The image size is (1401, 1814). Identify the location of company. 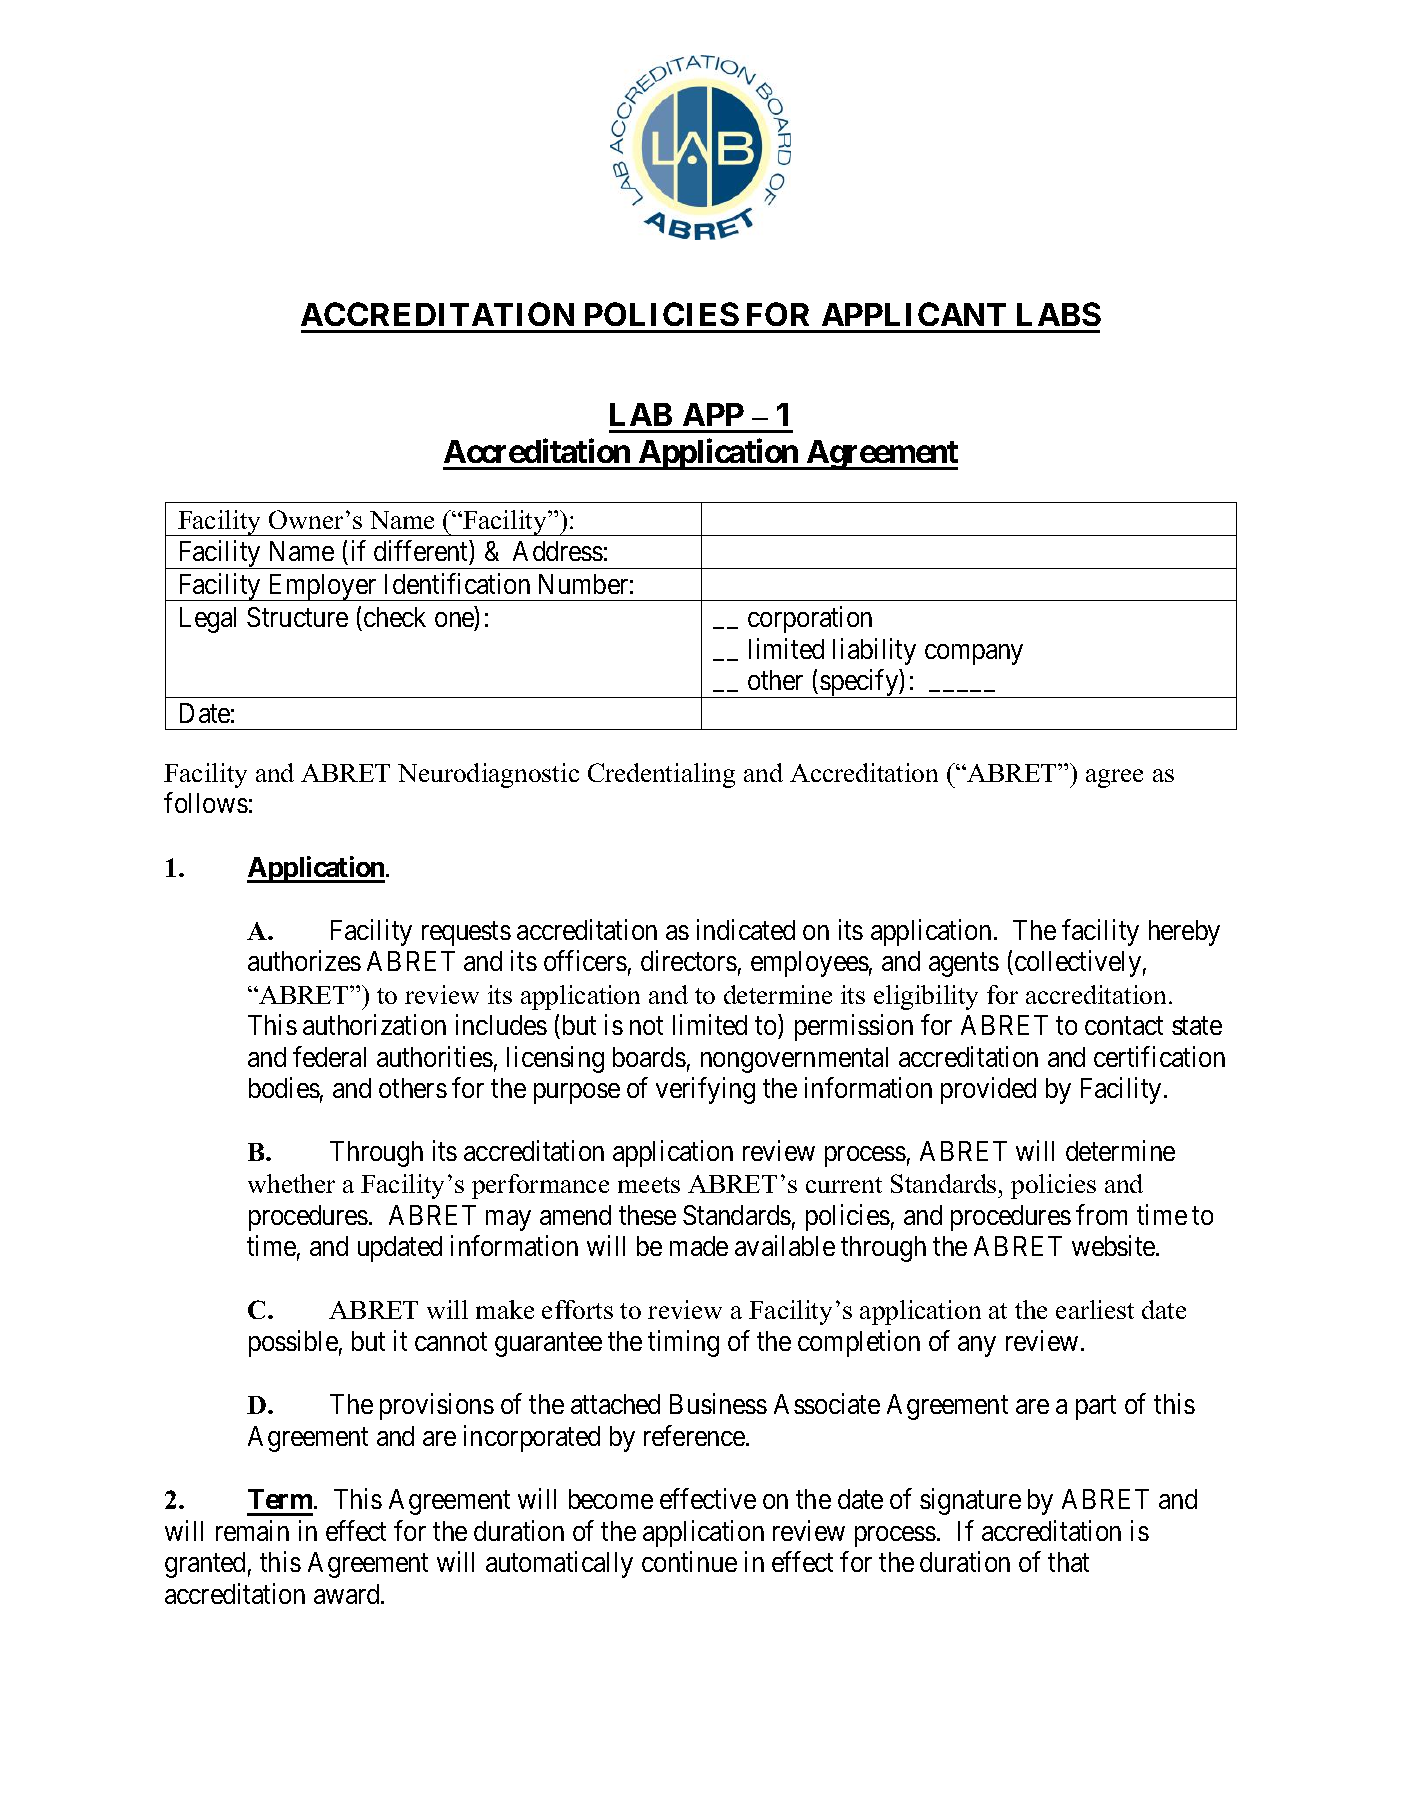
(974, 654).
